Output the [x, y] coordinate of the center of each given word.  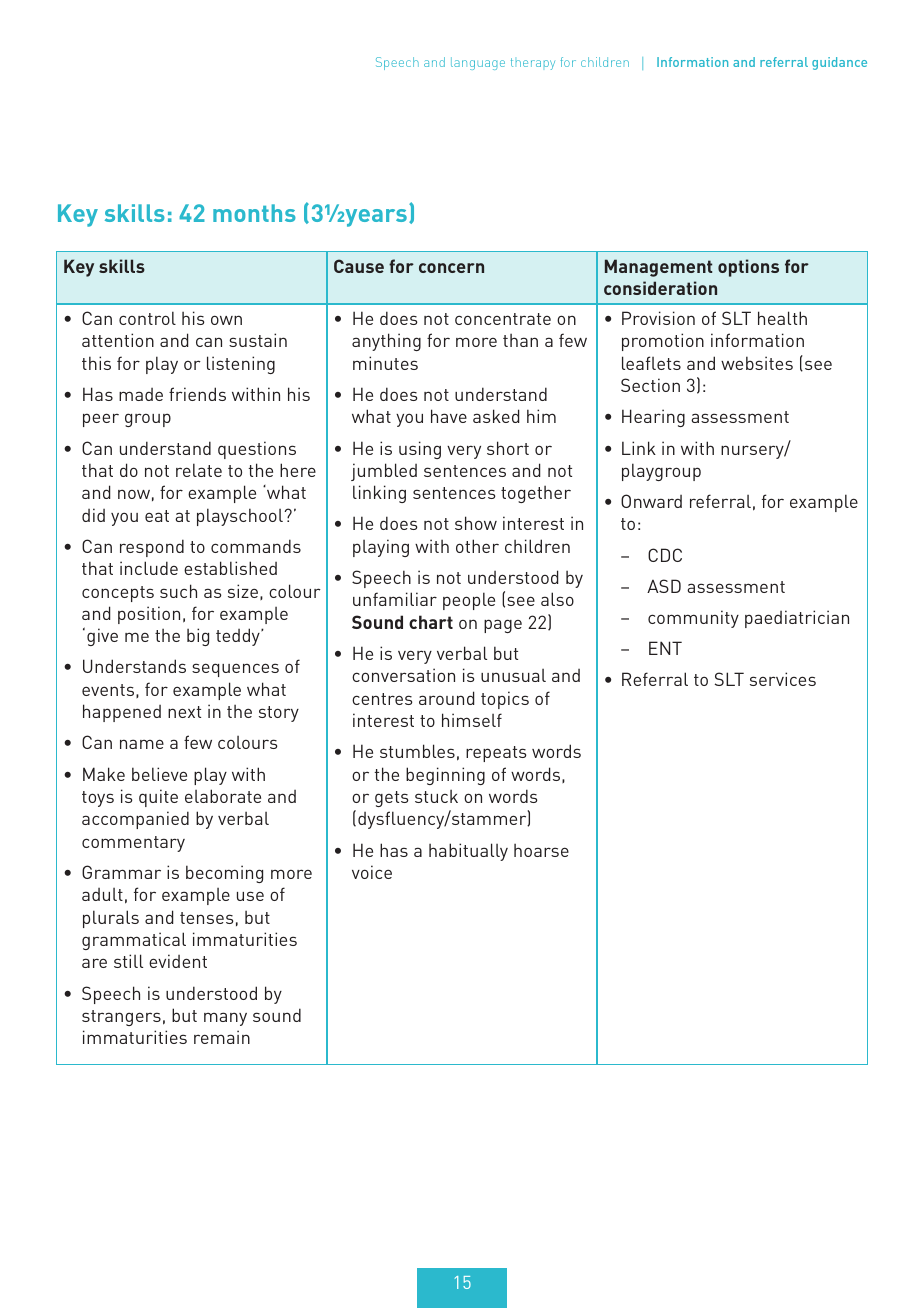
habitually [468, 852]
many [225, 1019]
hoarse [541, 850]
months [254, 213]
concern [451, 268]
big [198, 637]
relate [199, 470]
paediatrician [797, 619]
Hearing [653, 418]
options [748, 268]
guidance [839, 63]
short [508, 448]
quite [158, 798]
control [147, 318]
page [503, 626]
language [478, 63]
